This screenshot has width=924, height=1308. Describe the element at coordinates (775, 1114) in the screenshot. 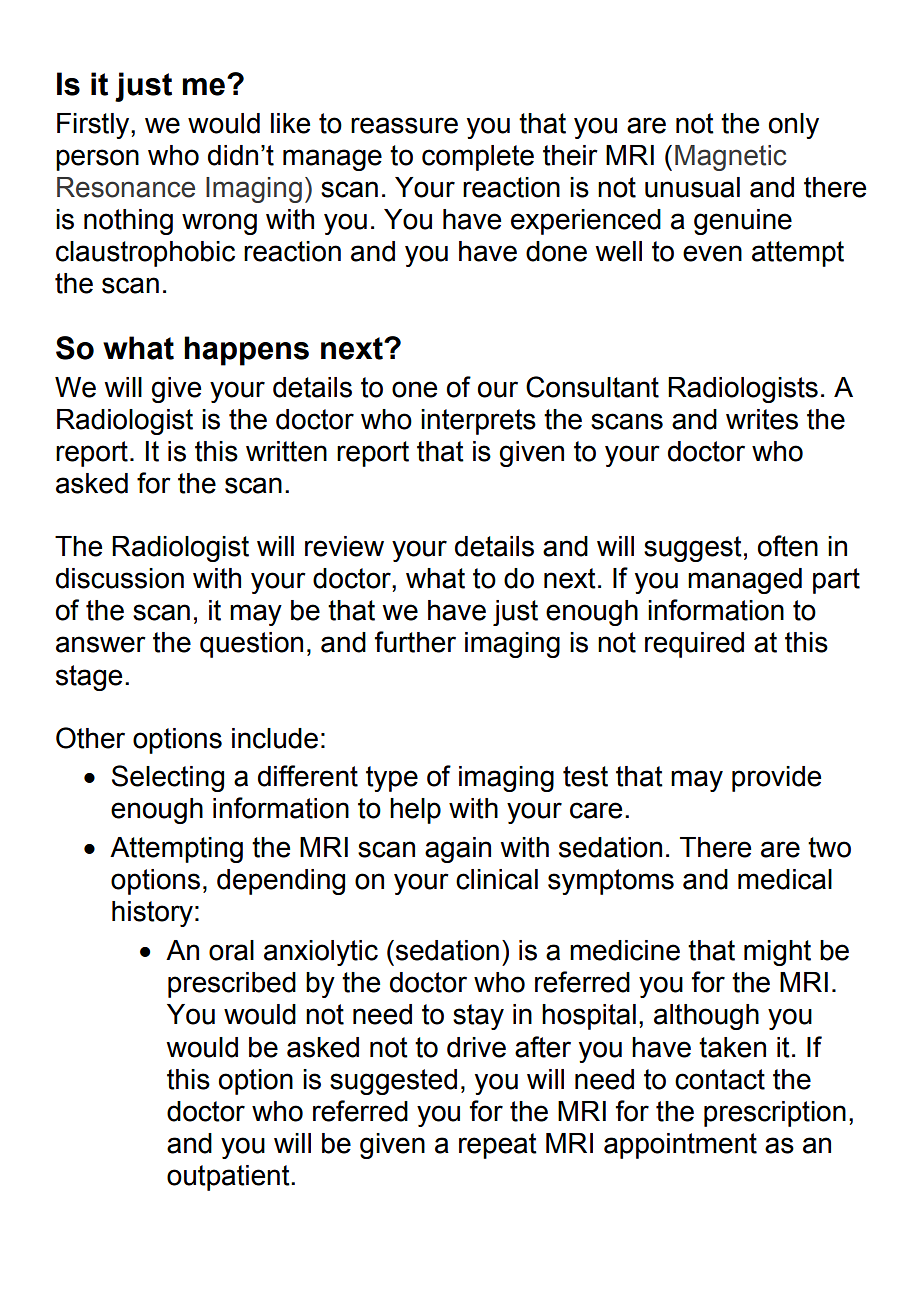

I see `prescription` at that location.
